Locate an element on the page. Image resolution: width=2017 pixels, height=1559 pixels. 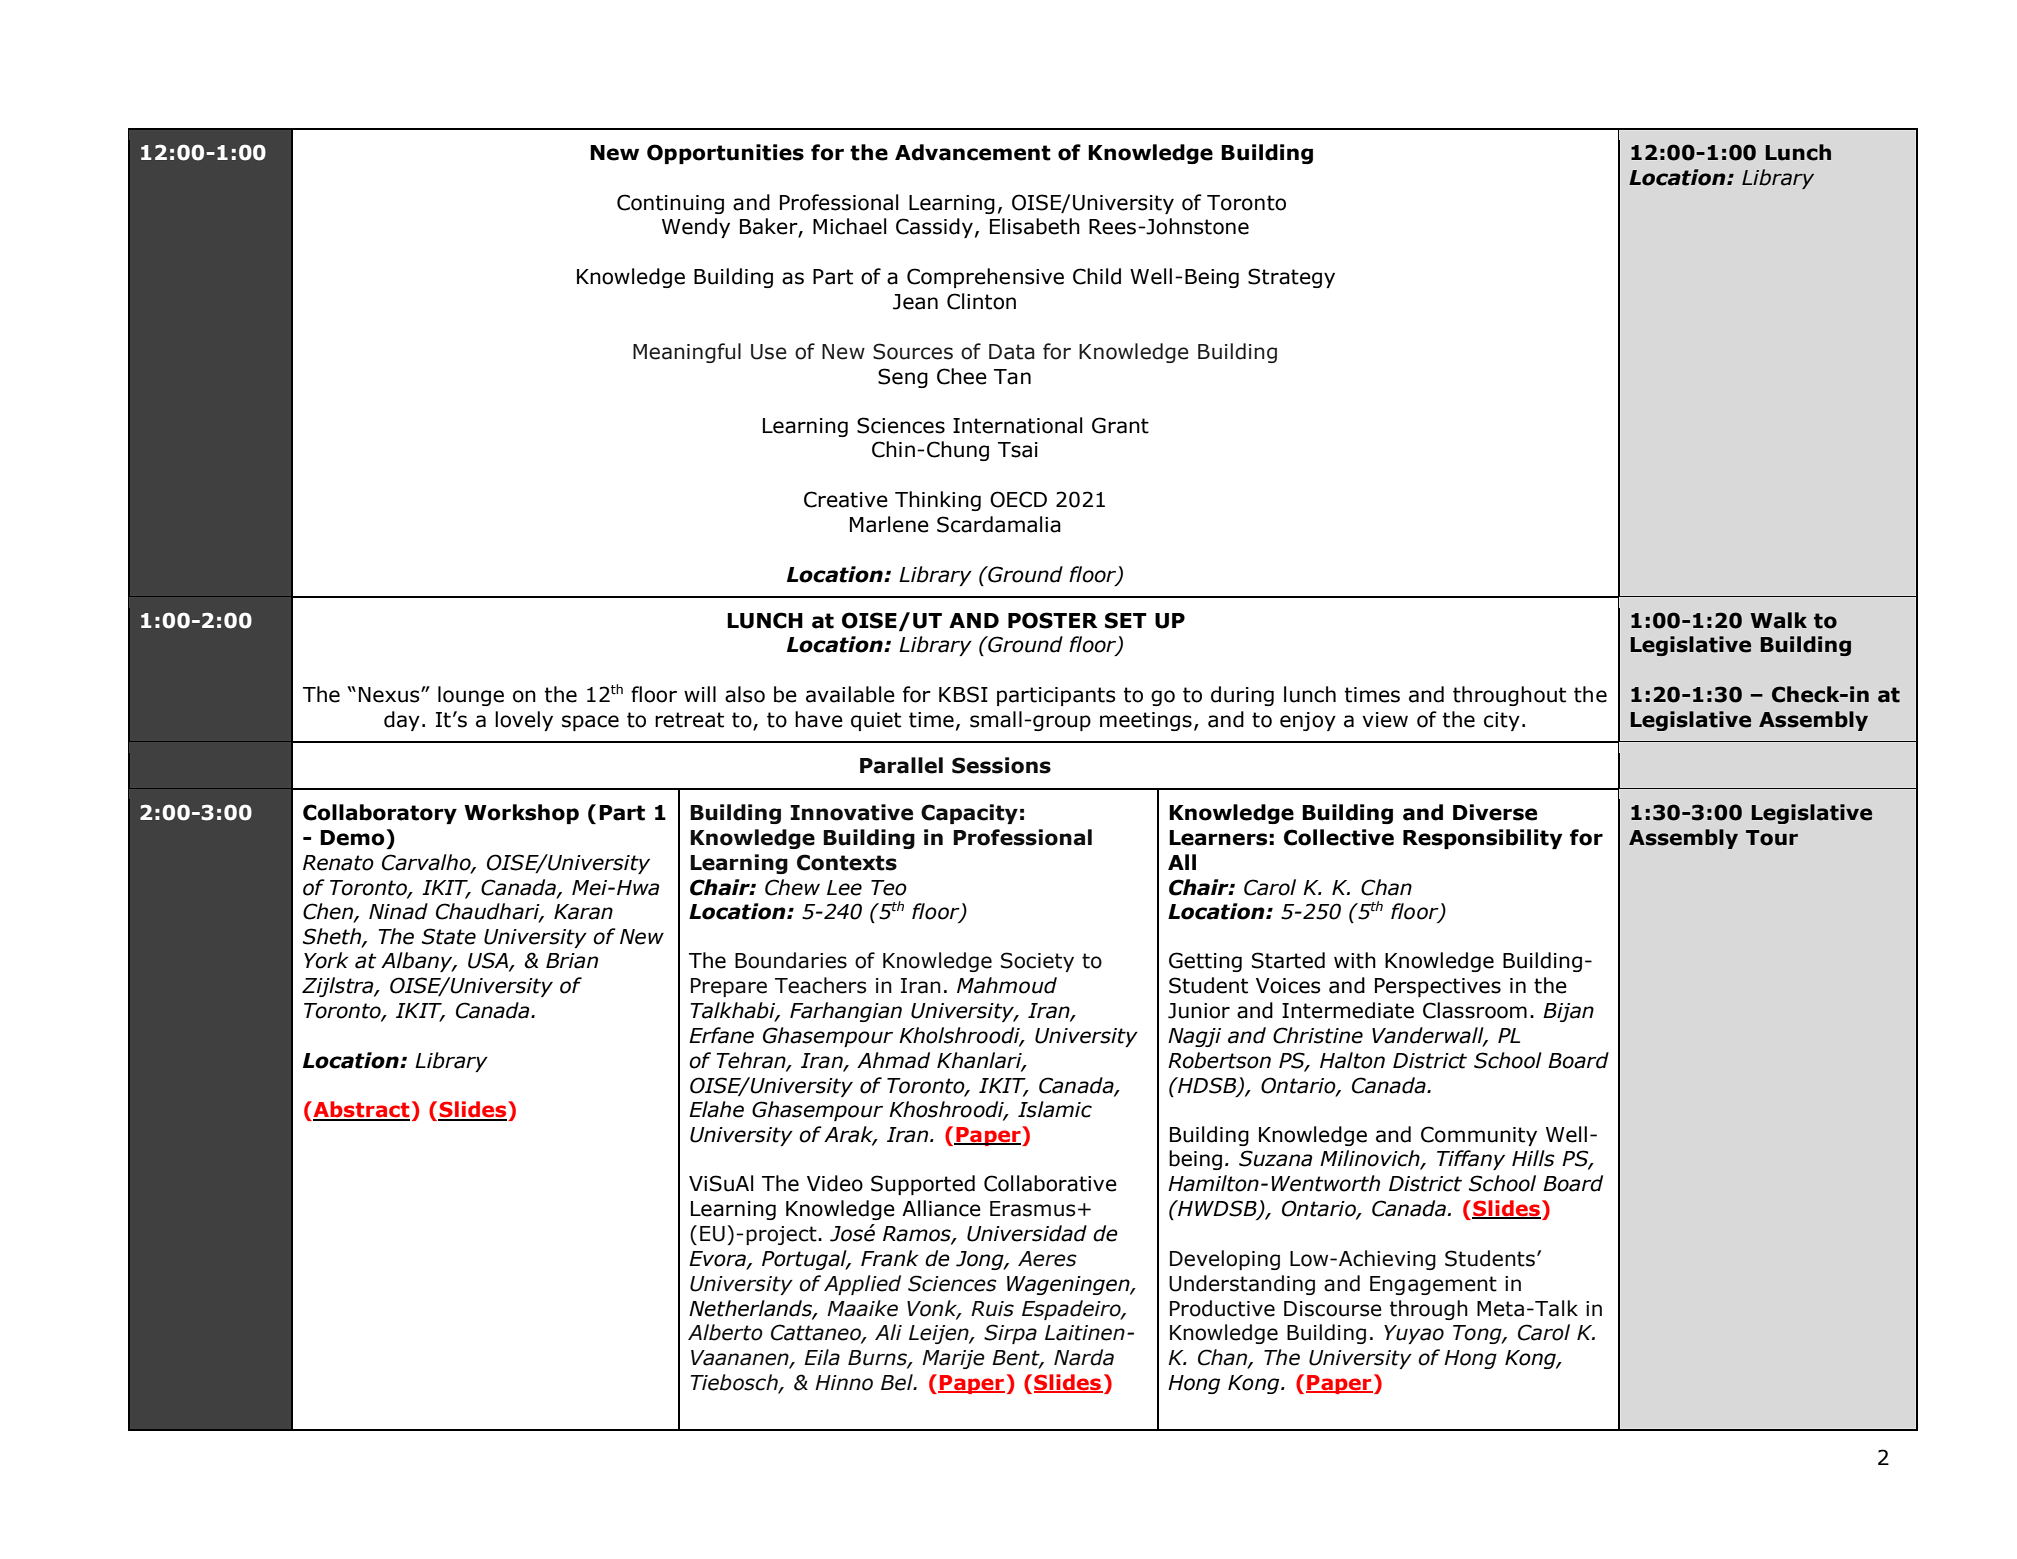
Alberto is located at coordinates (725, 1332).
